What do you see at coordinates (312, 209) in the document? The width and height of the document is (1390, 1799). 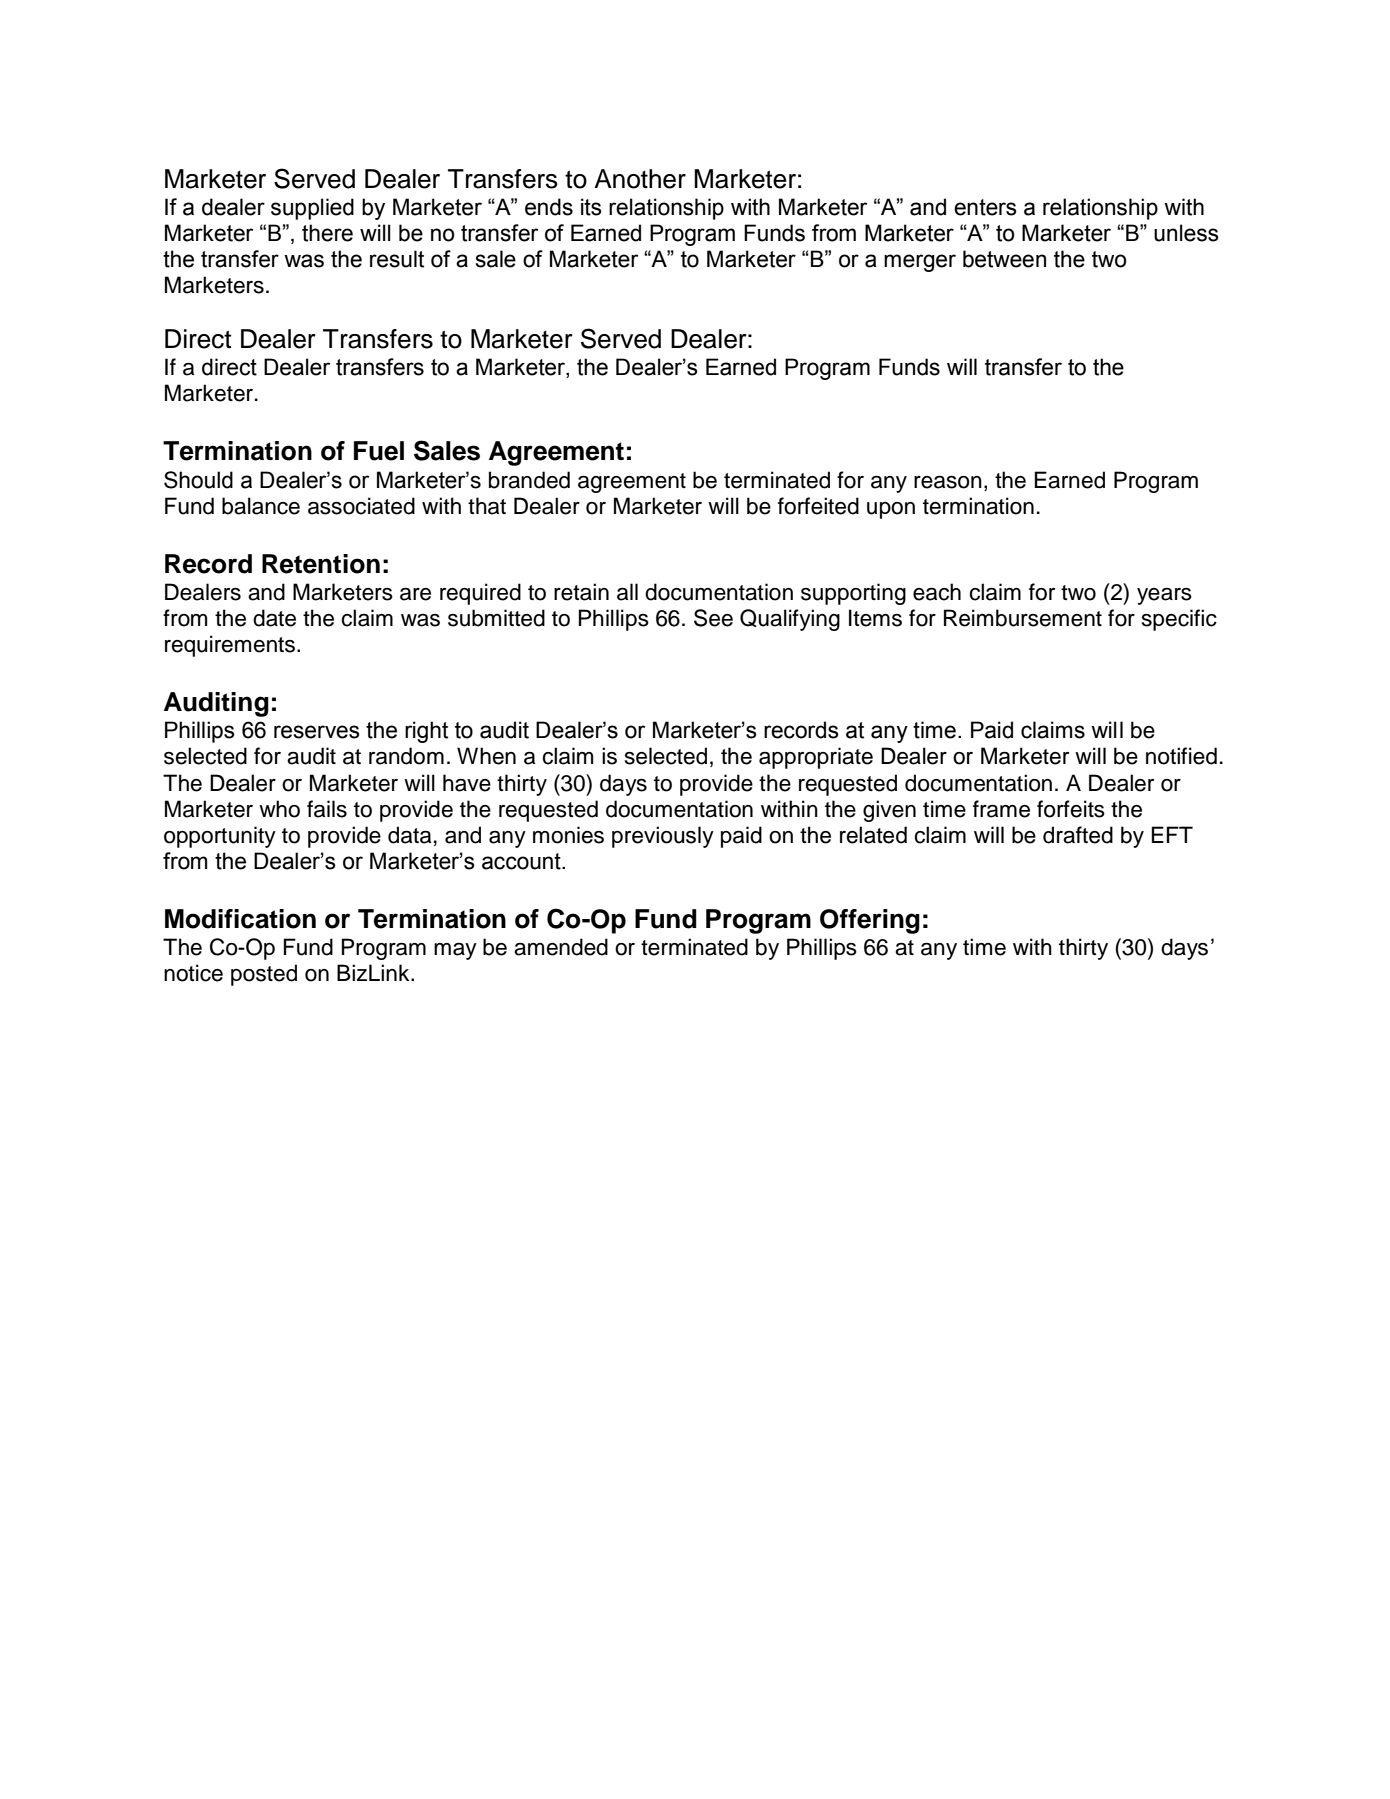 I see `supplied` at bounding box center [312, 209].
